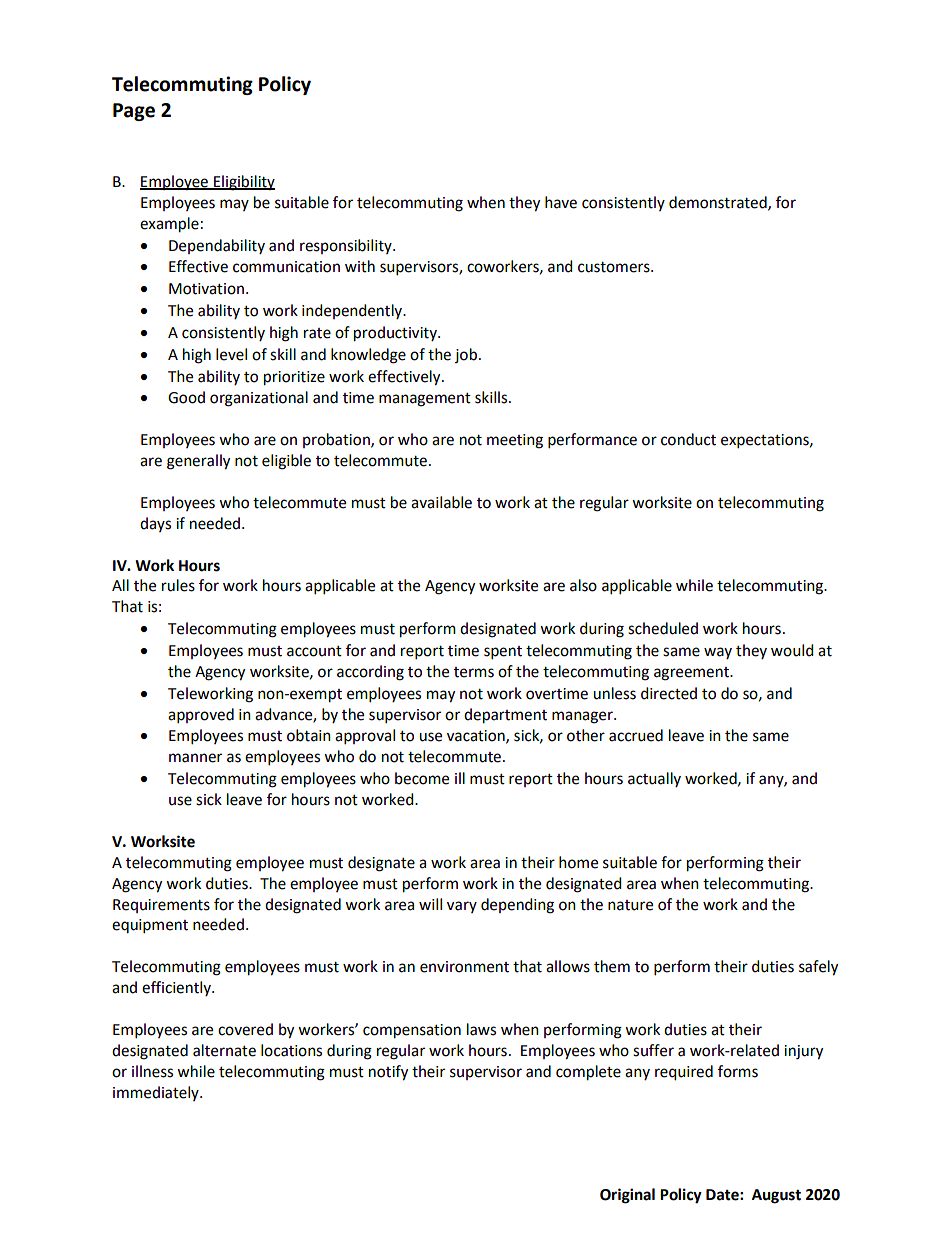  Describe the element at coordinates (561, 202) in the screenshot. I see `have` at that location.
